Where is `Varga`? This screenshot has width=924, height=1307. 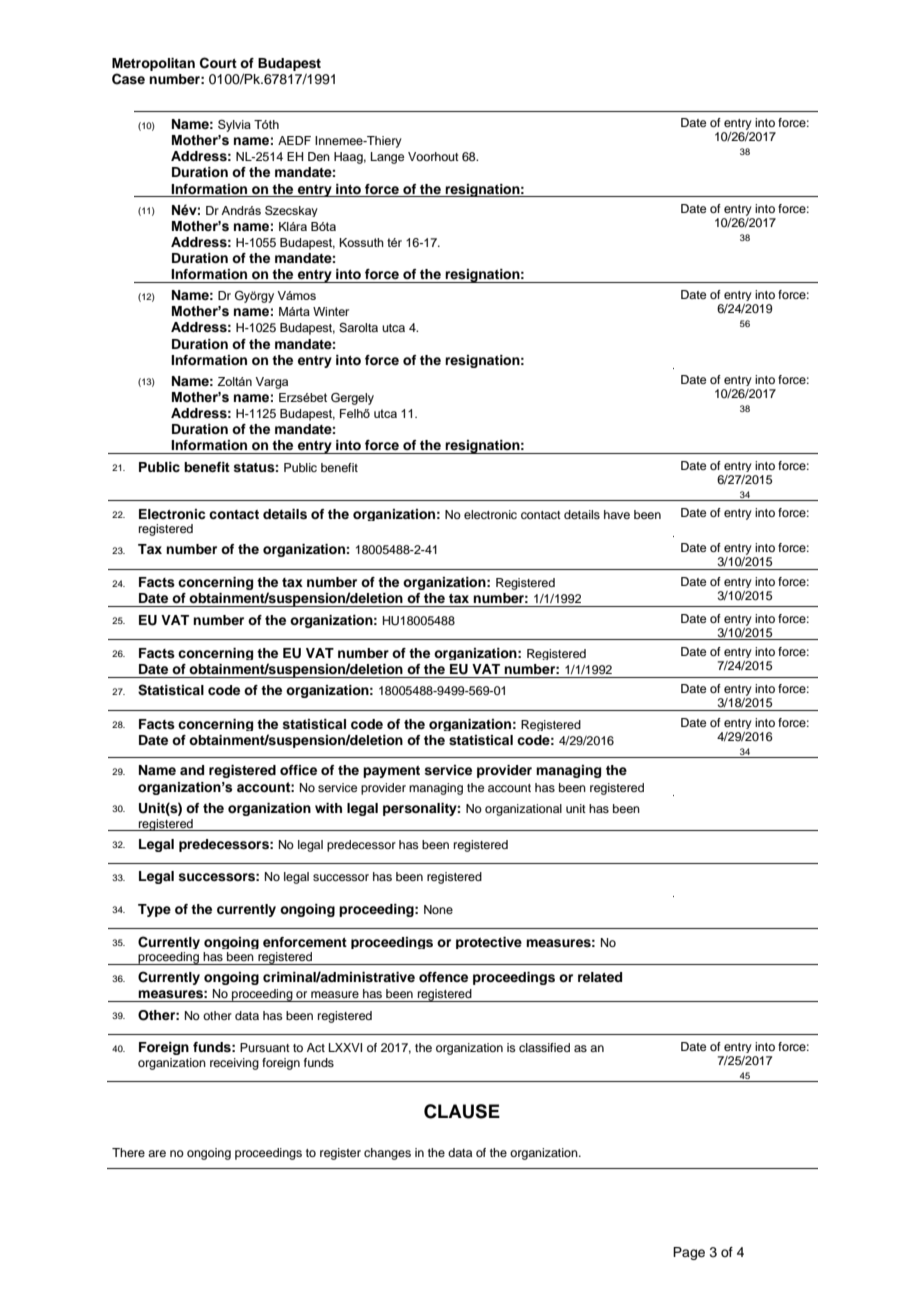
Varga is located at coordinates (271, 383).
